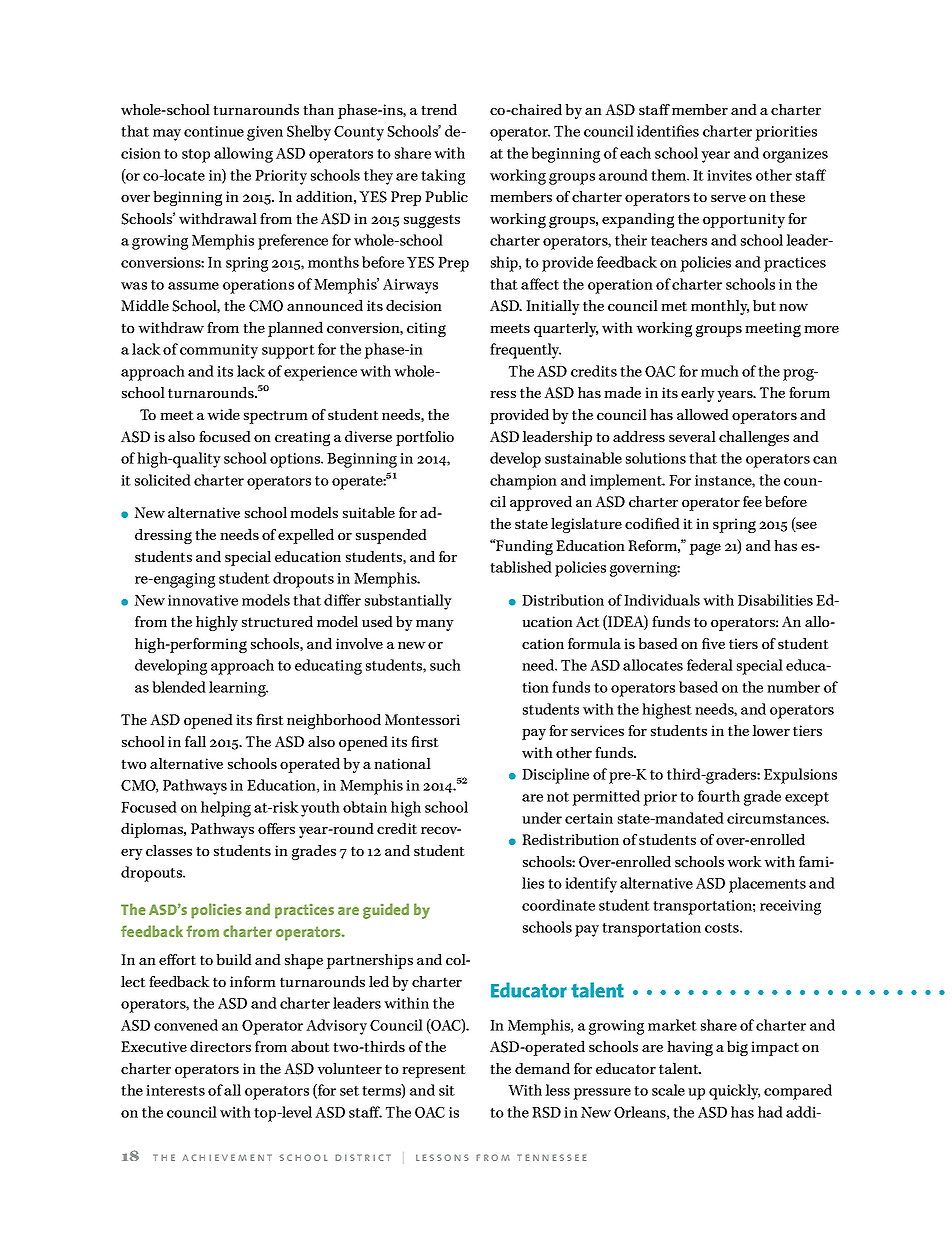 This screenshot has width=952, height=1233. I want to click on achievement, so click(227, 1157).
